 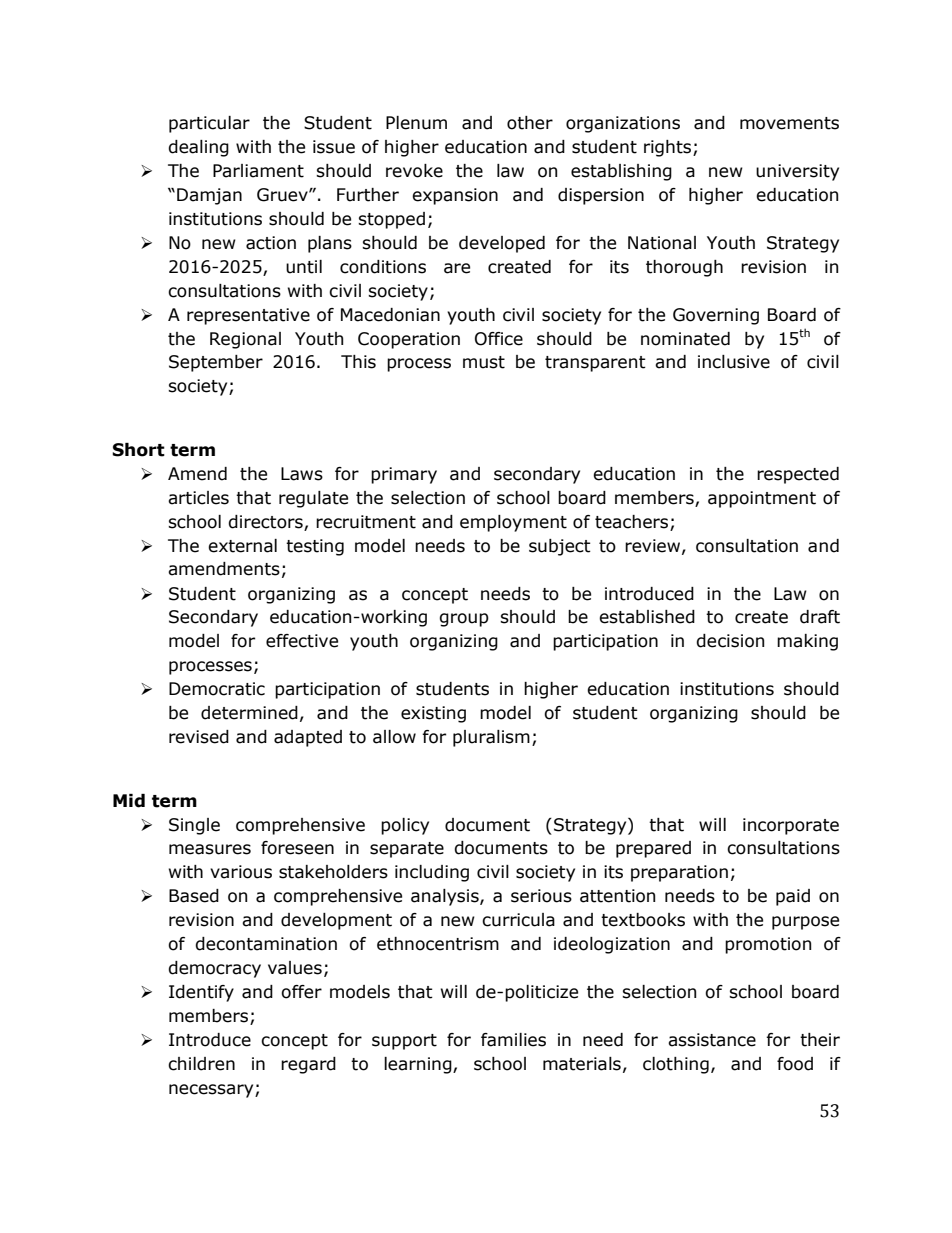 I want to click on primary, so click(x=404, y=475).
